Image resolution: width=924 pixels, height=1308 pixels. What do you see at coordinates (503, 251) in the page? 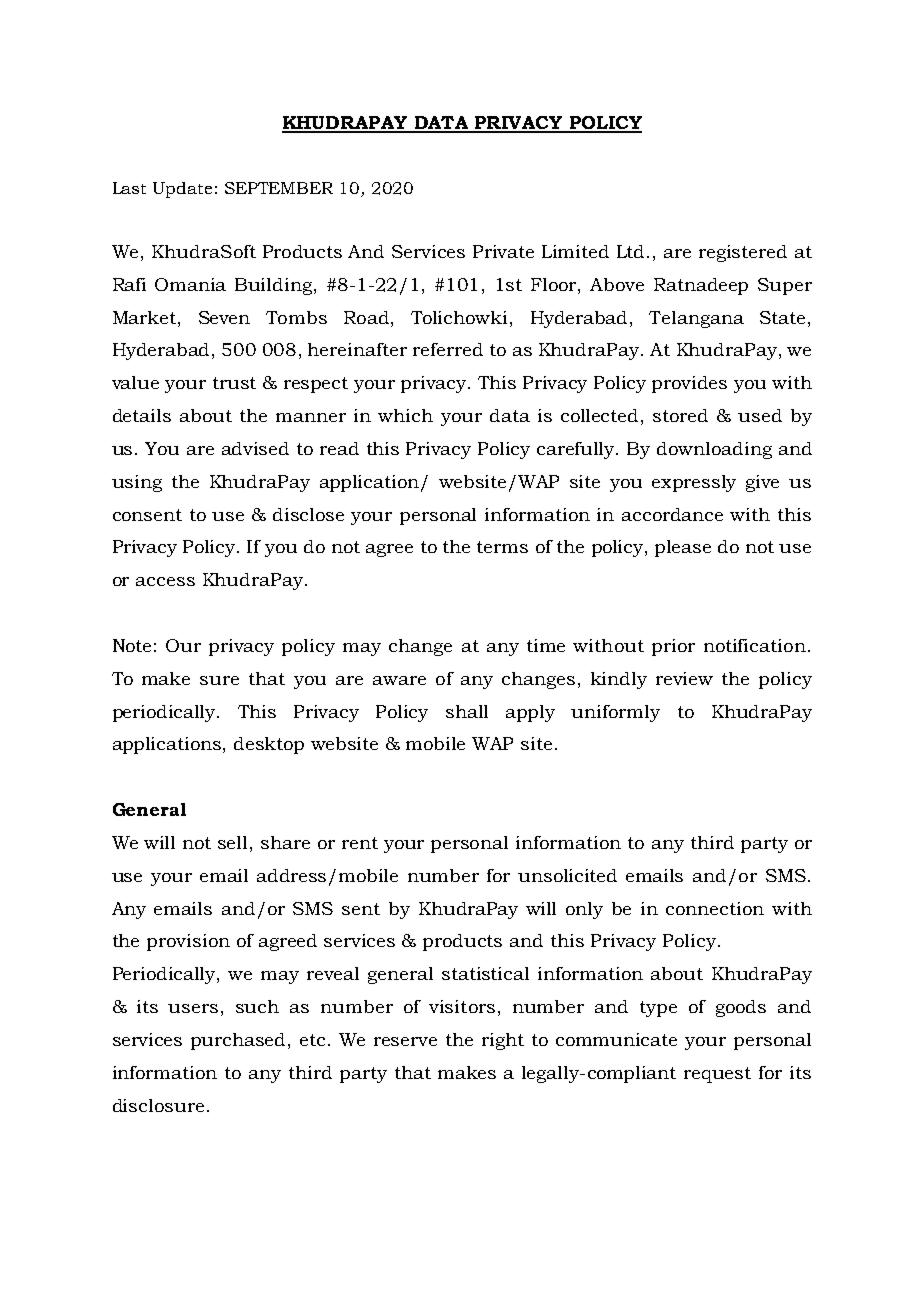
I see `Private` at bounding box center [503, 251].
